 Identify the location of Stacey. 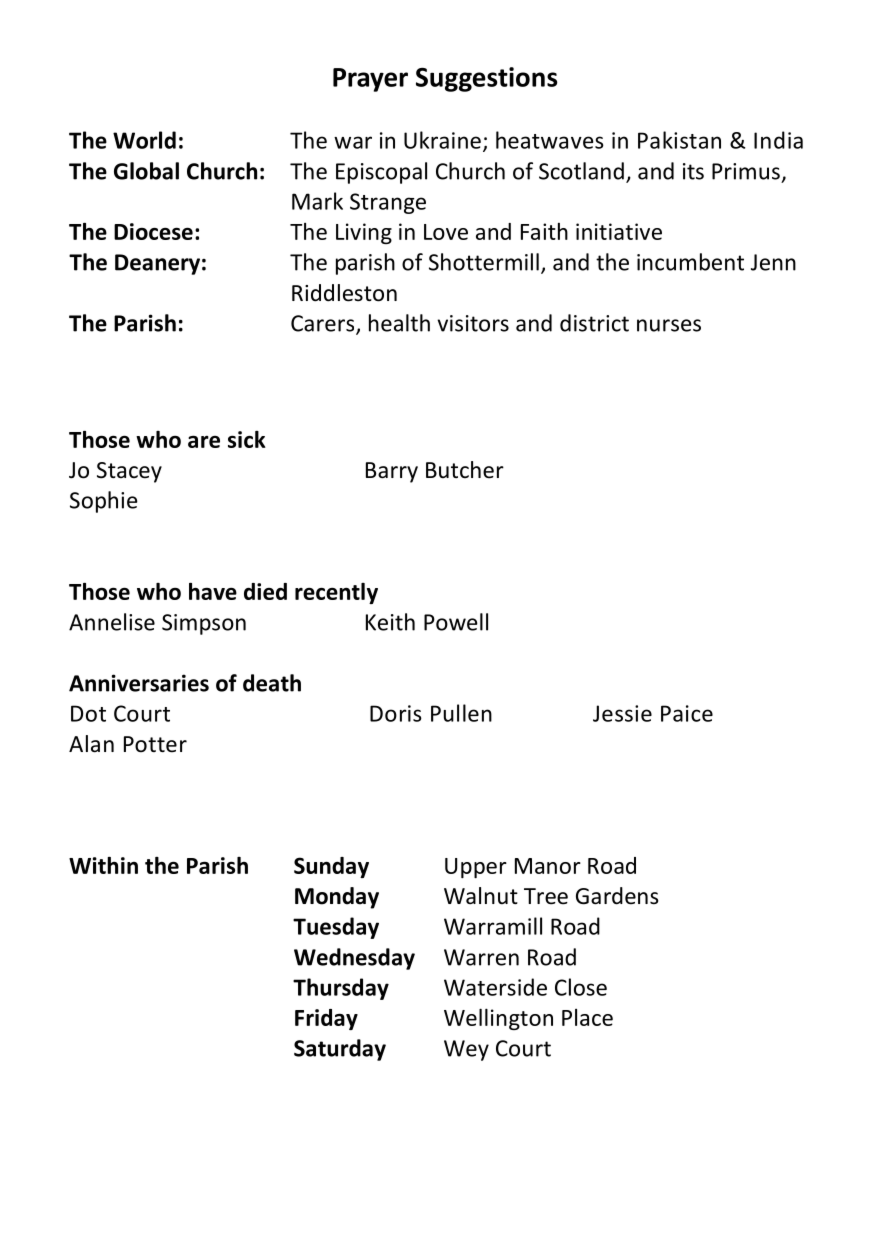
(129, 472).
